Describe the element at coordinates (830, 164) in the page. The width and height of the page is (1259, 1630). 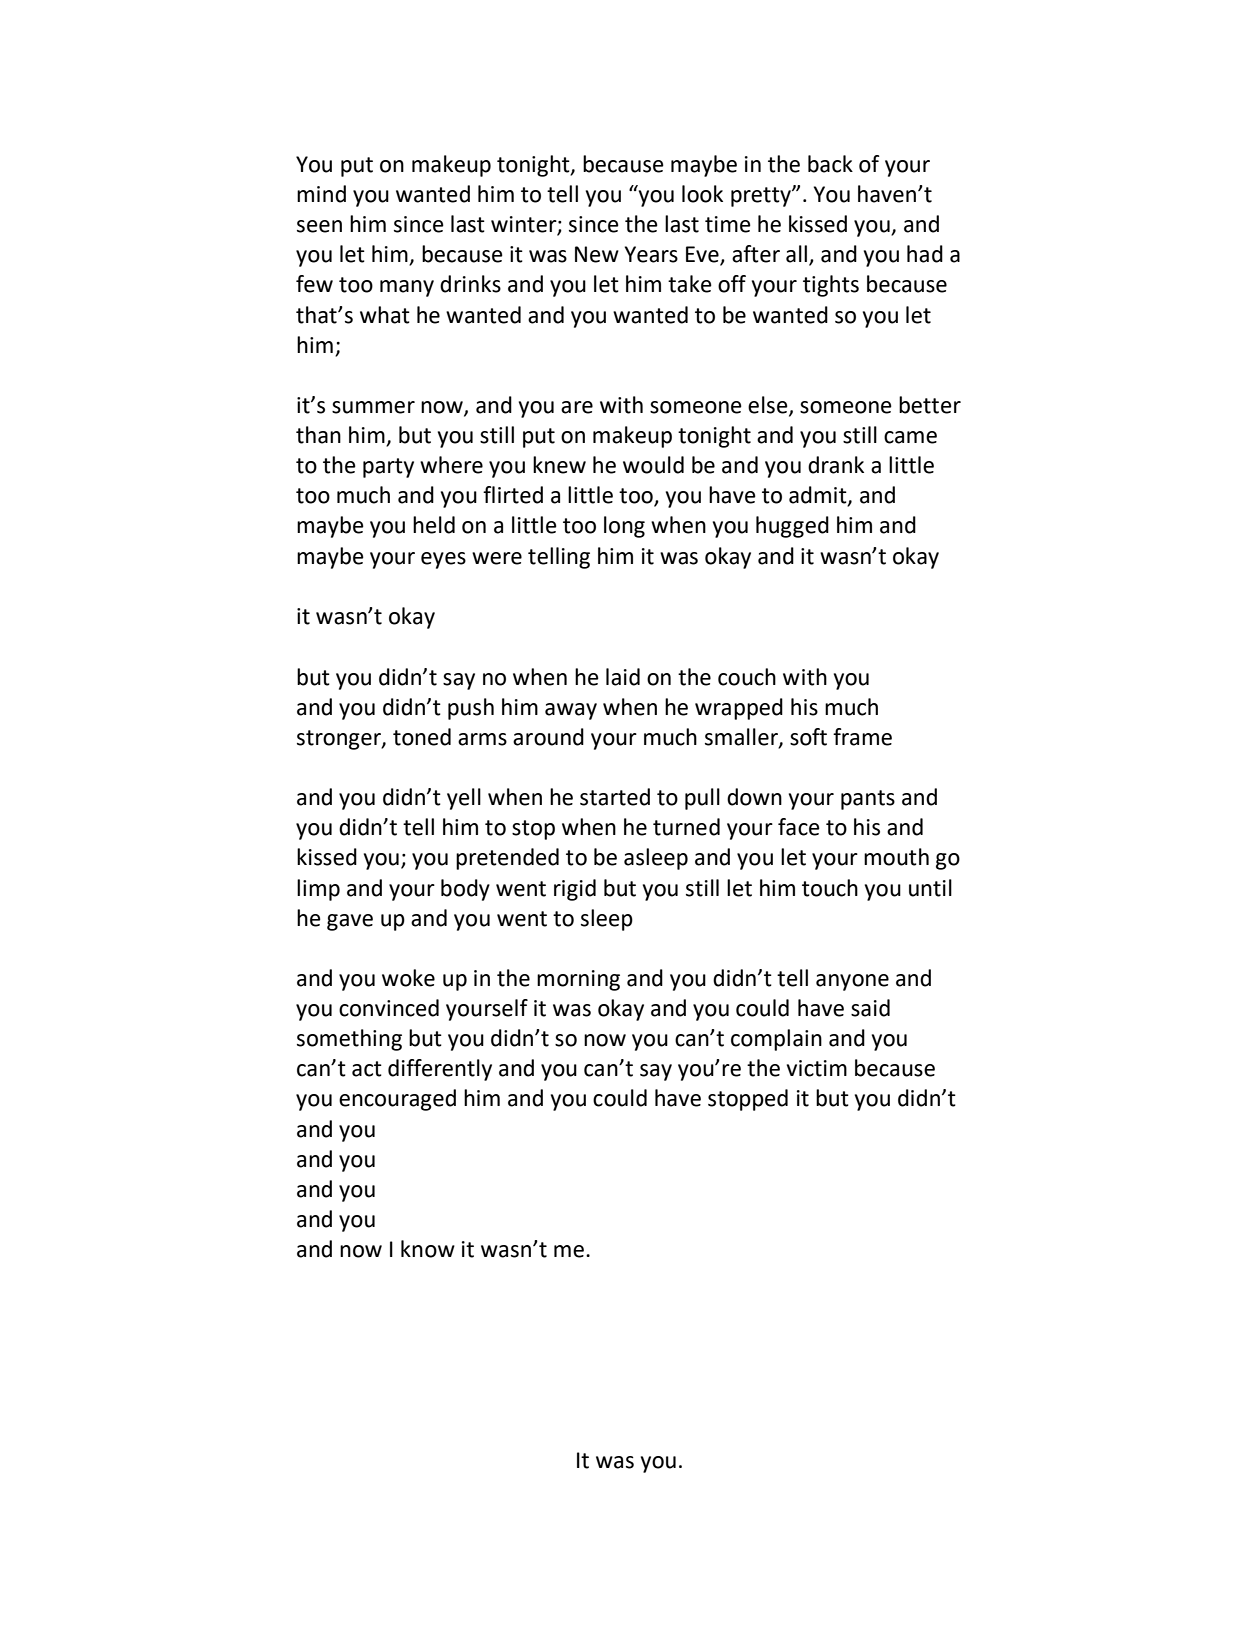
I see `back` at that location.
